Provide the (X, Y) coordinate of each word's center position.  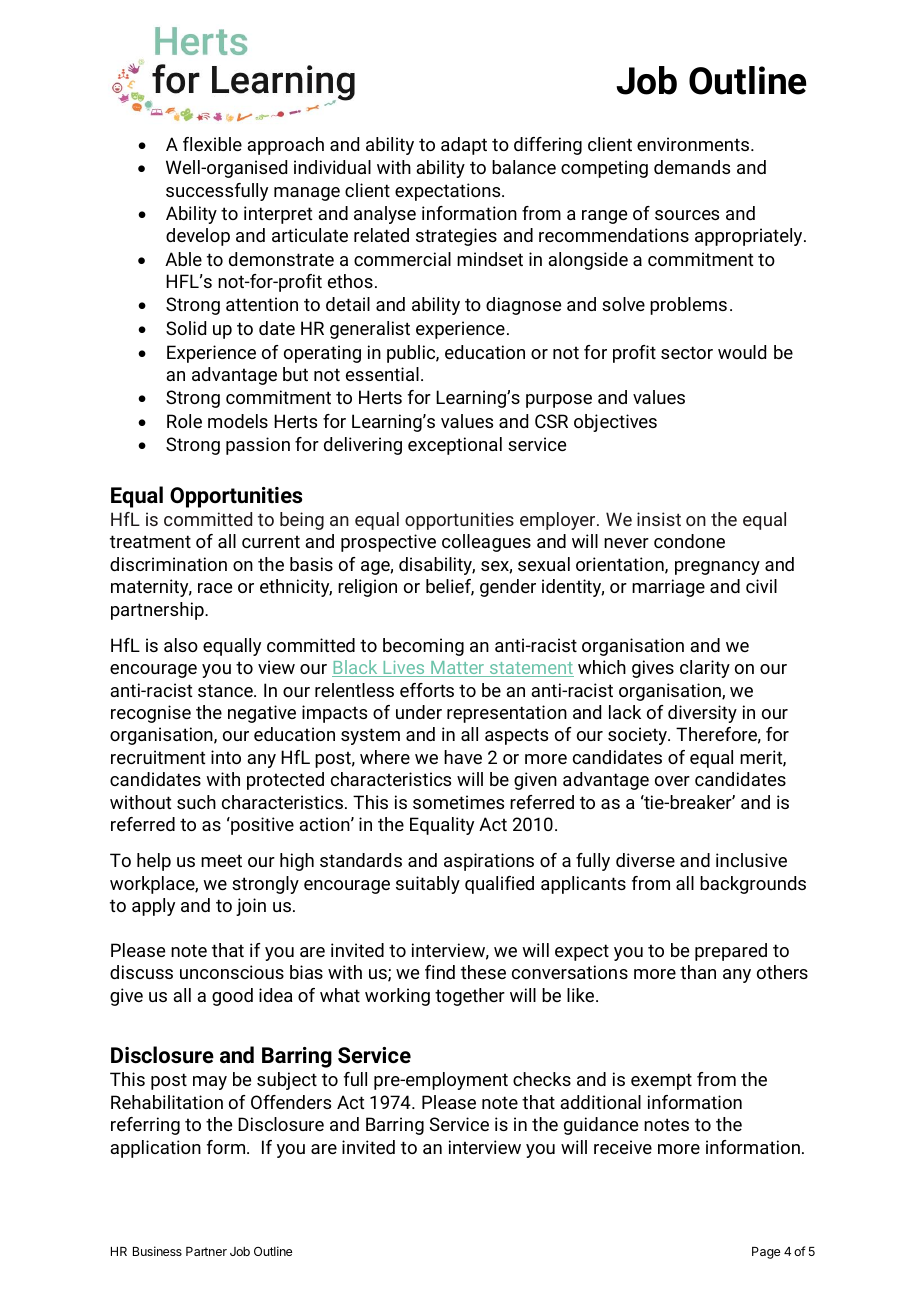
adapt (464, 146)
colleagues (486, 543)
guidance (601, 1126)
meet (221, 860)
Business (157, 1251)
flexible (212, 144)
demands (692, 167)
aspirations (489, 862)
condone (689, 541)
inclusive (751, 860)
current (271, 541)
